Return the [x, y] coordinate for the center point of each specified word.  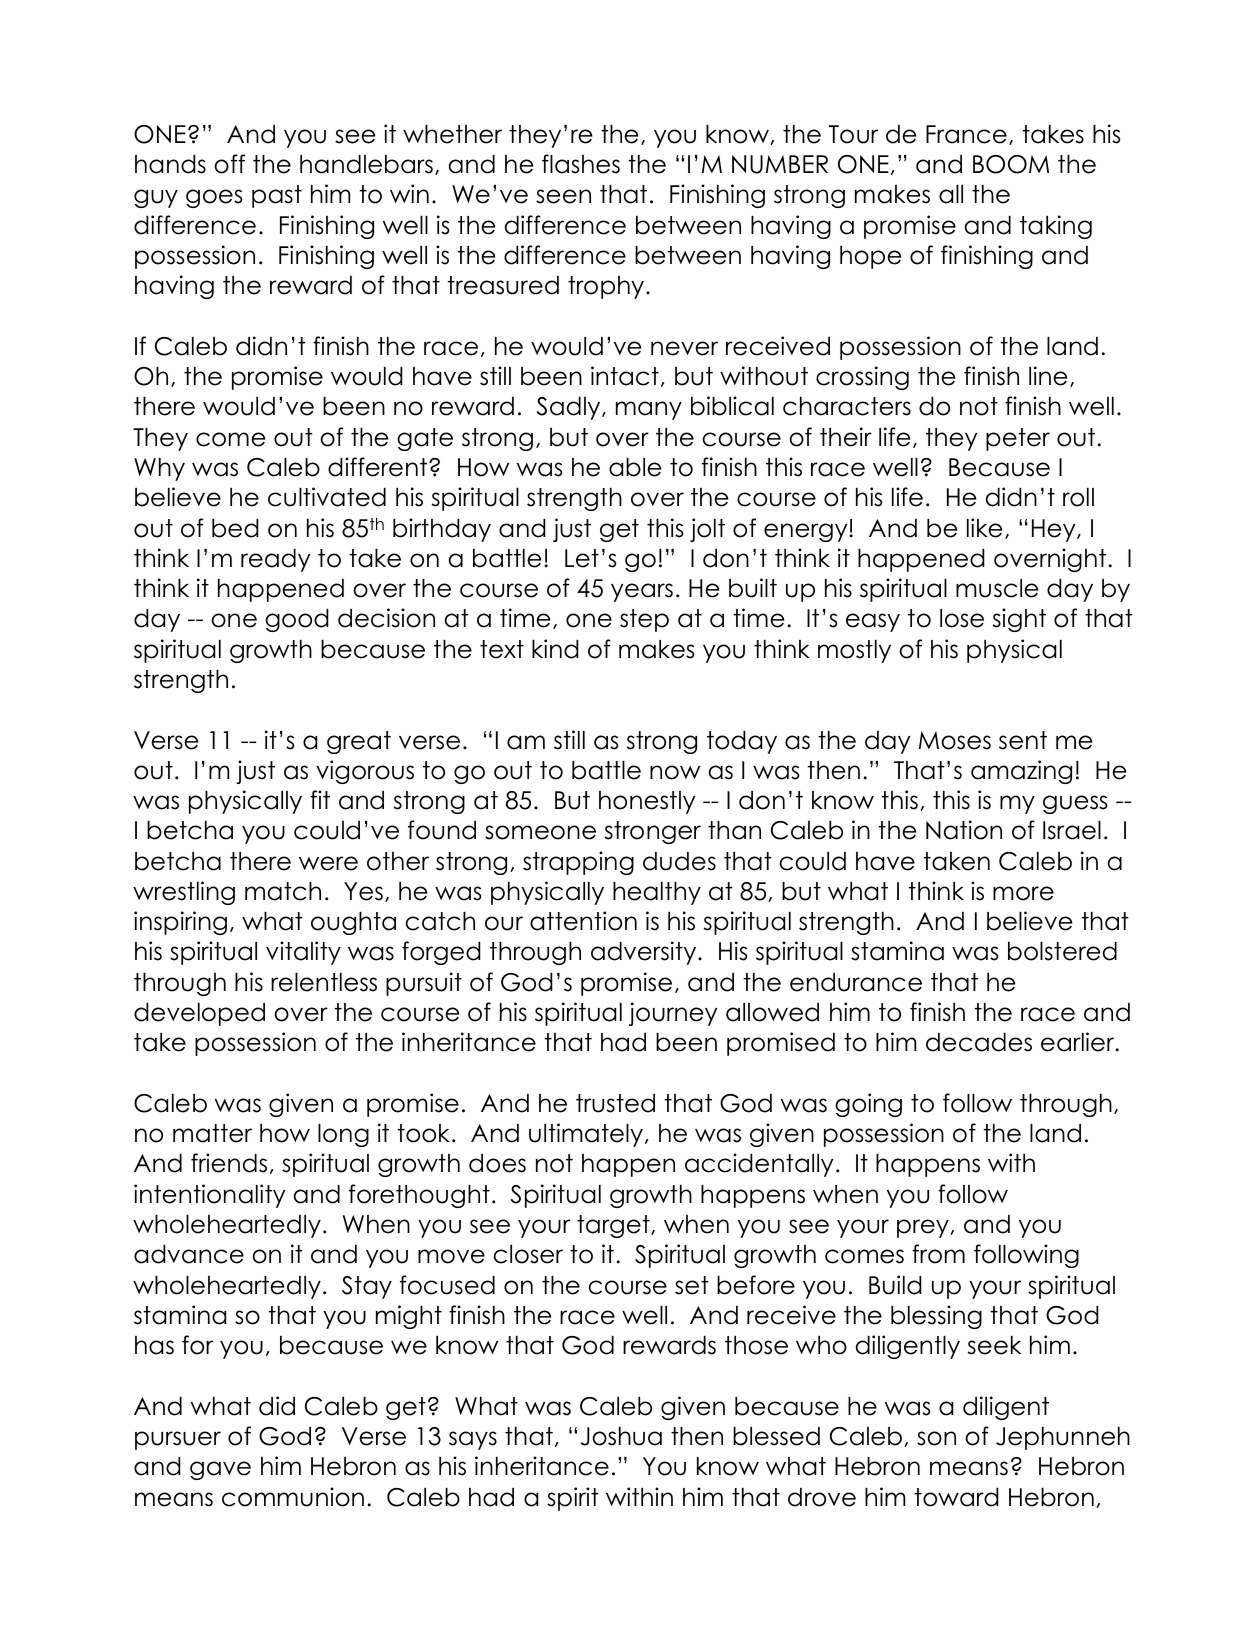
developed [199, 1014]
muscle [997, 588]
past [277, 196]
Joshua [621, 1436]
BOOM [1011, 164]
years [642, 592]
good [297, 620]
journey [673, 1014]
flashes [581, 164]
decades [979, 1042]
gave [220, 1470]
